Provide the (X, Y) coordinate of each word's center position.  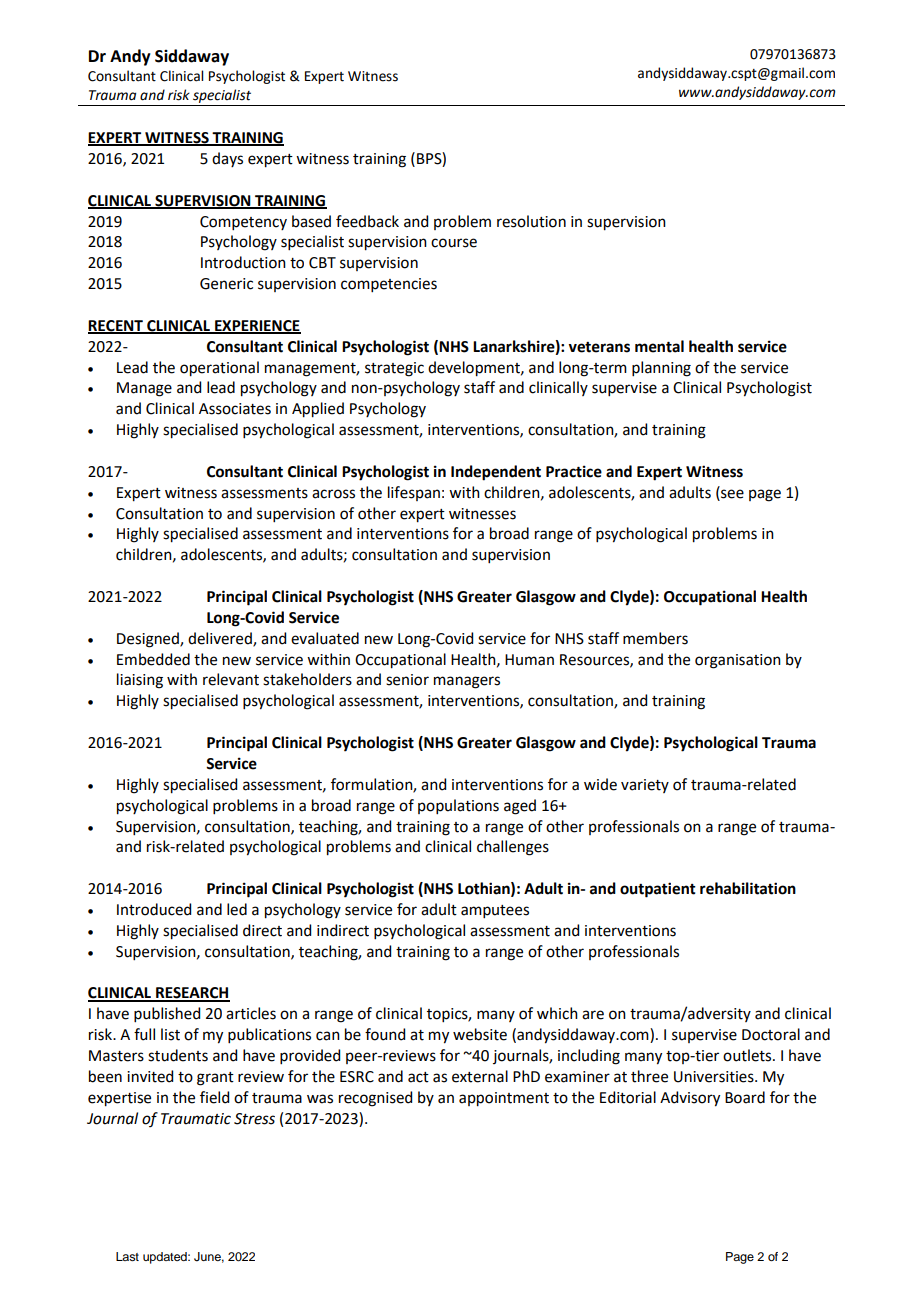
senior (407, 680)
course (454, 243)
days (227, 159)
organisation (738, 661)
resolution (531, 221)
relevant (231, 679)
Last (127, 1256)
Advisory (690, 1099)
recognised (375, 1099)
